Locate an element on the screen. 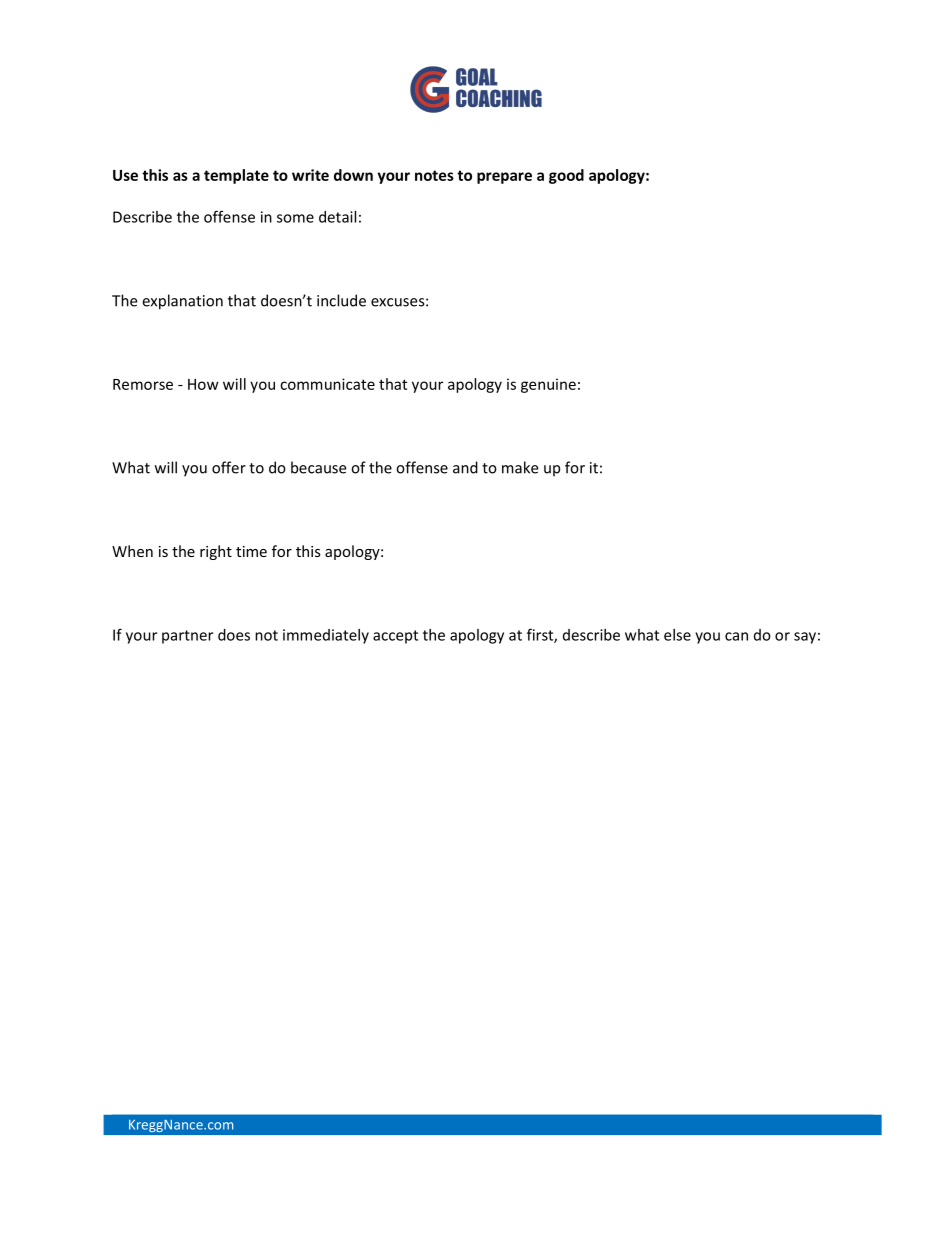 This screenshot has width=952, height=1233. How is located at coordinates (203, 384).
